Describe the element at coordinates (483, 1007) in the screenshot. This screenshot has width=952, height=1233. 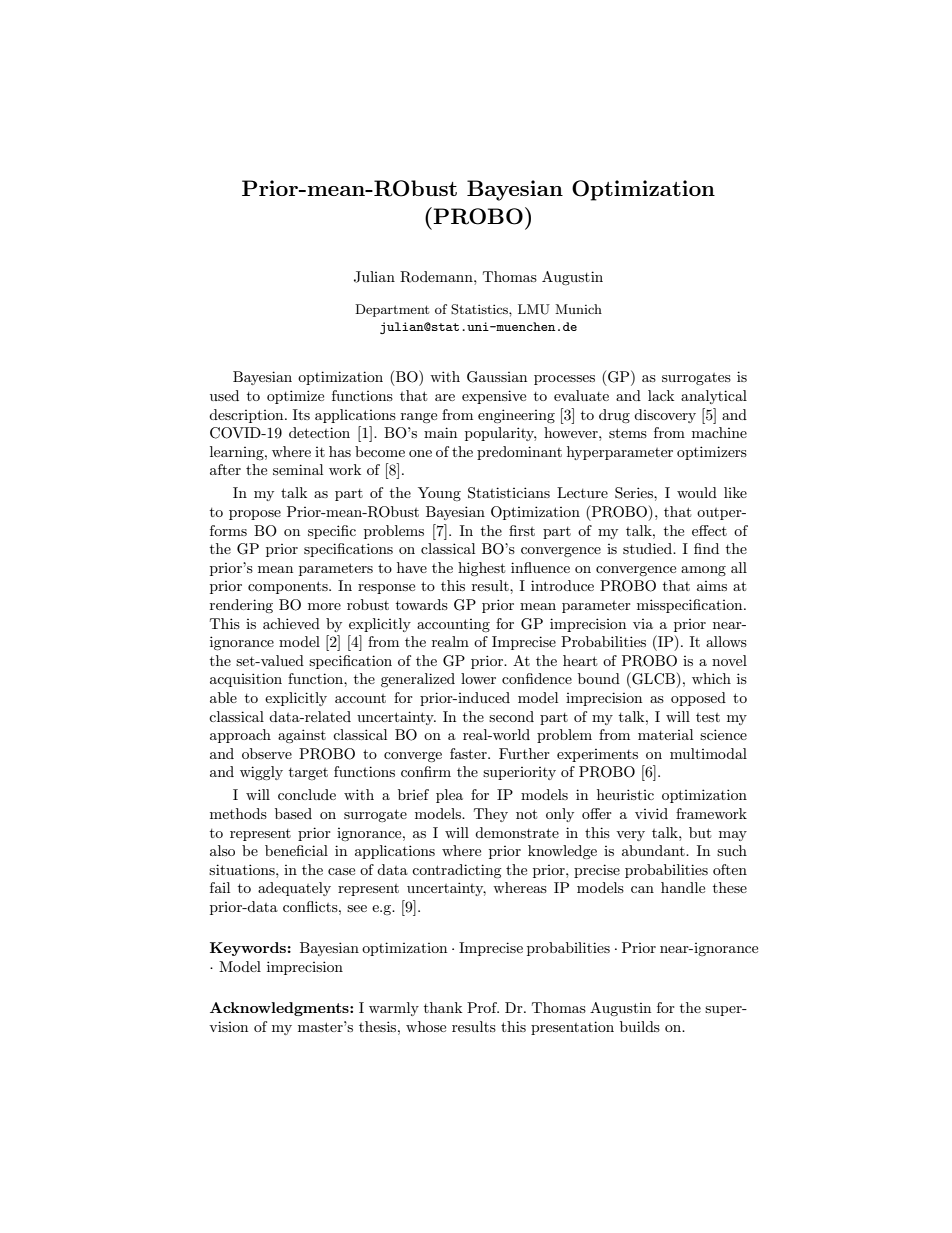
I see `Prof` at that location.
